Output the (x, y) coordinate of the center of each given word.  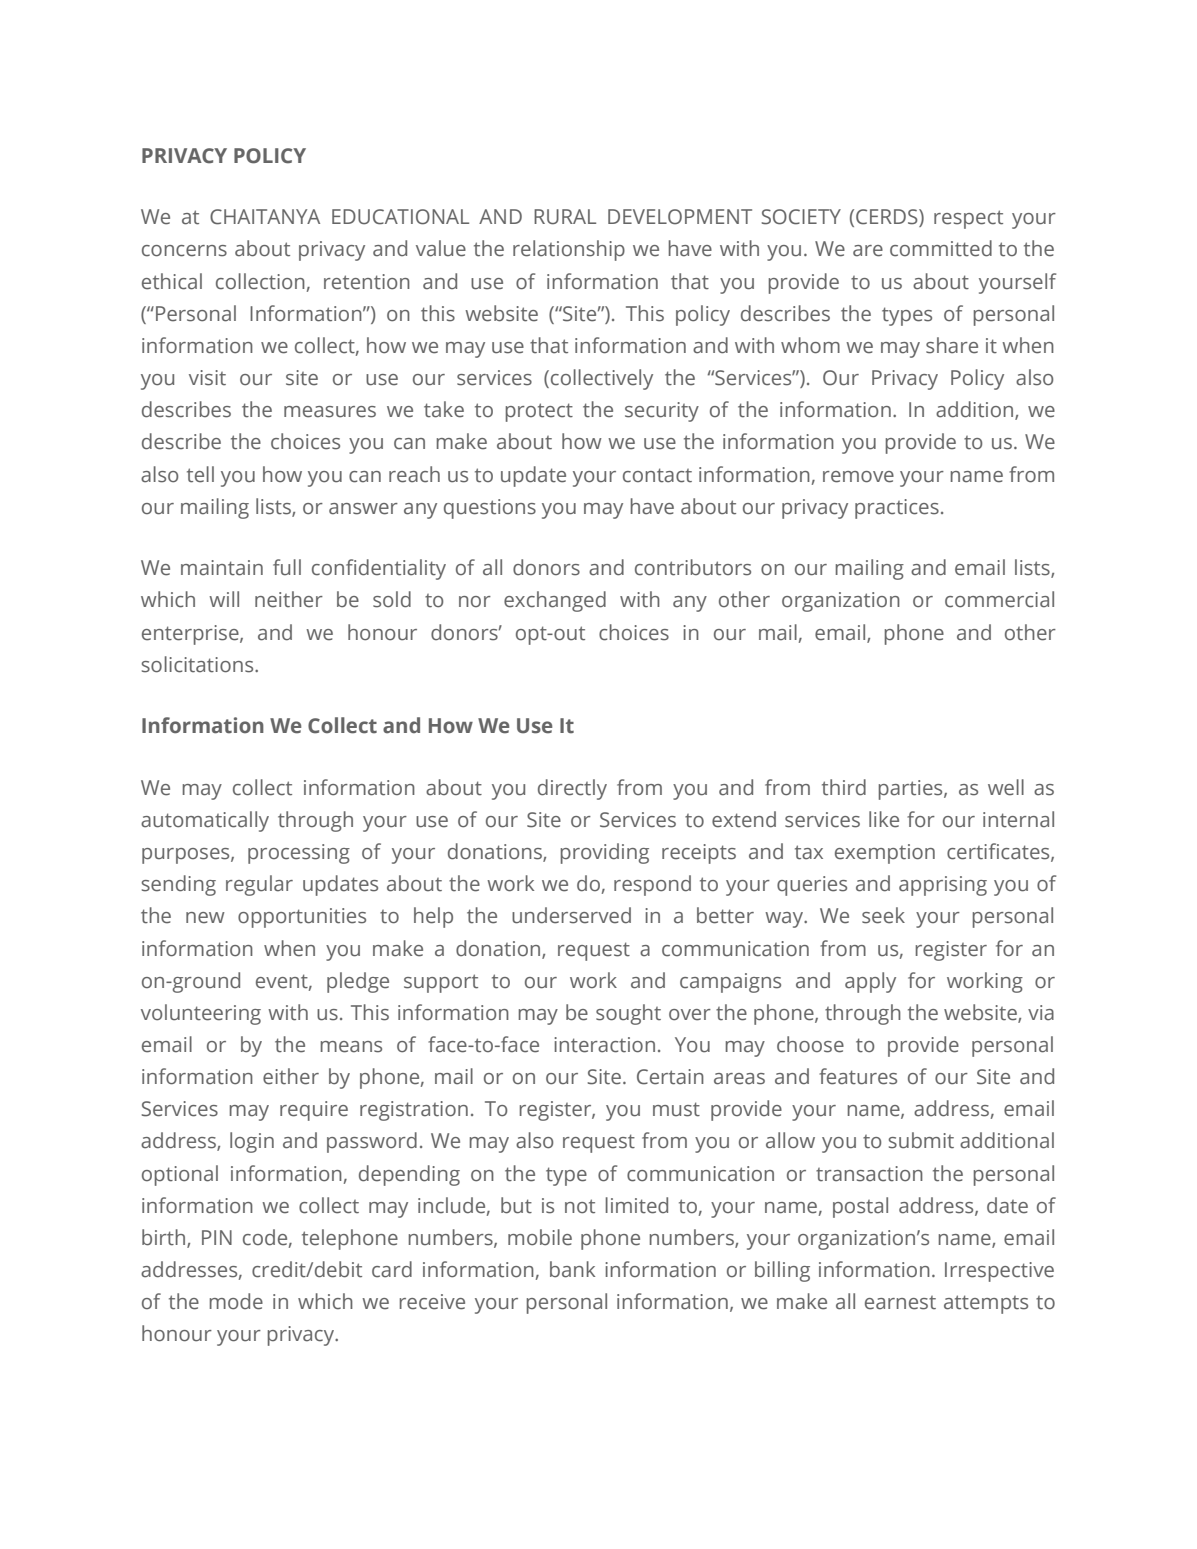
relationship (569, 250)
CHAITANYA (265, 217)
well (1006, 787)
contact (657, 475)
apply (870, 982)
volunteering (201, 1014)
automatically (205, 821)
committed (941, 248)
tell (200, 474)
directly (572, 789)
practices (897, 509)
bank (572, 1269)
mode (236, 1301)
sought (628, 1014)
